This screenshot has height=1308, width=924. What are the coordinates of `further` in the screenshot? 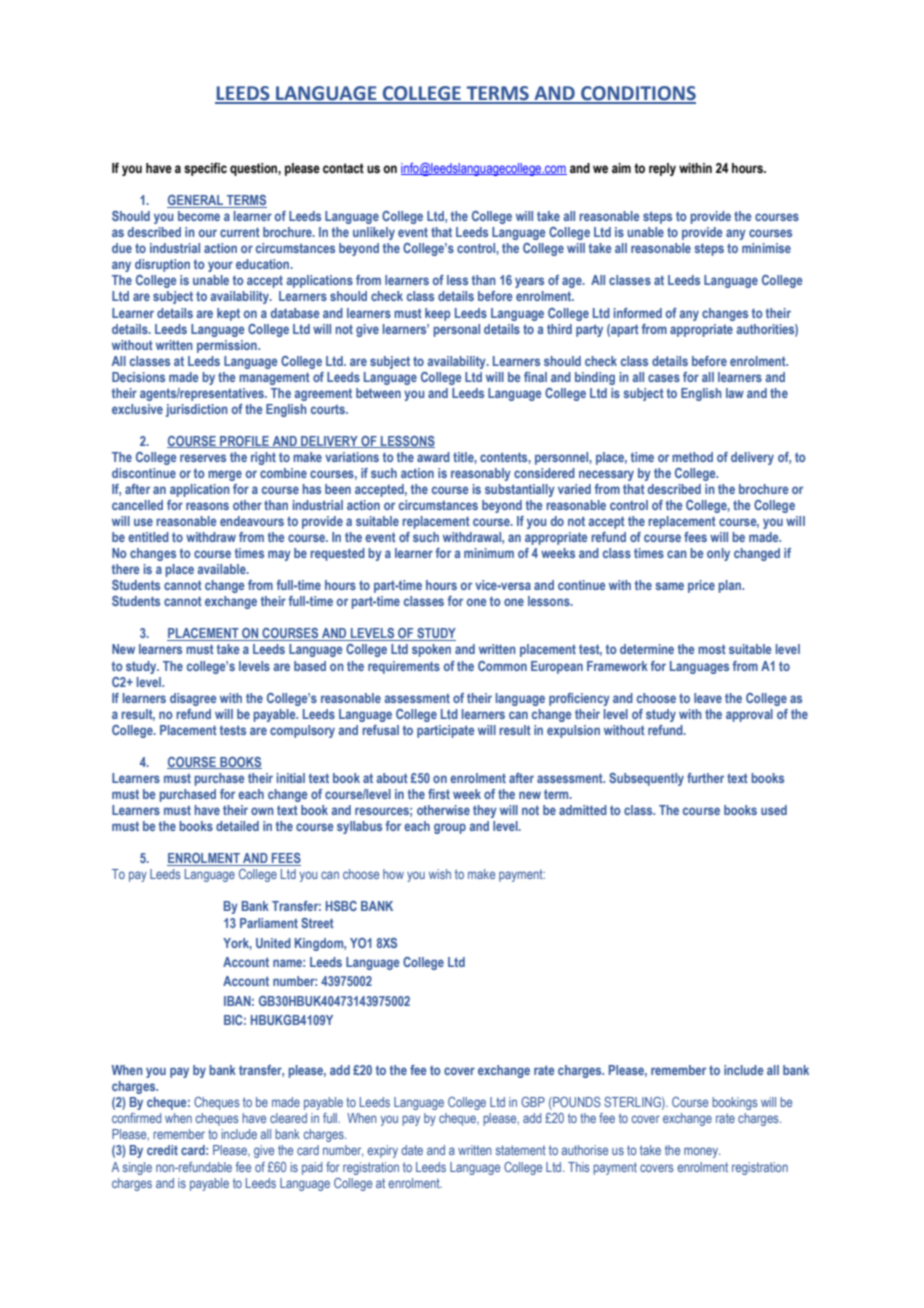 It's located at (705, 778).
